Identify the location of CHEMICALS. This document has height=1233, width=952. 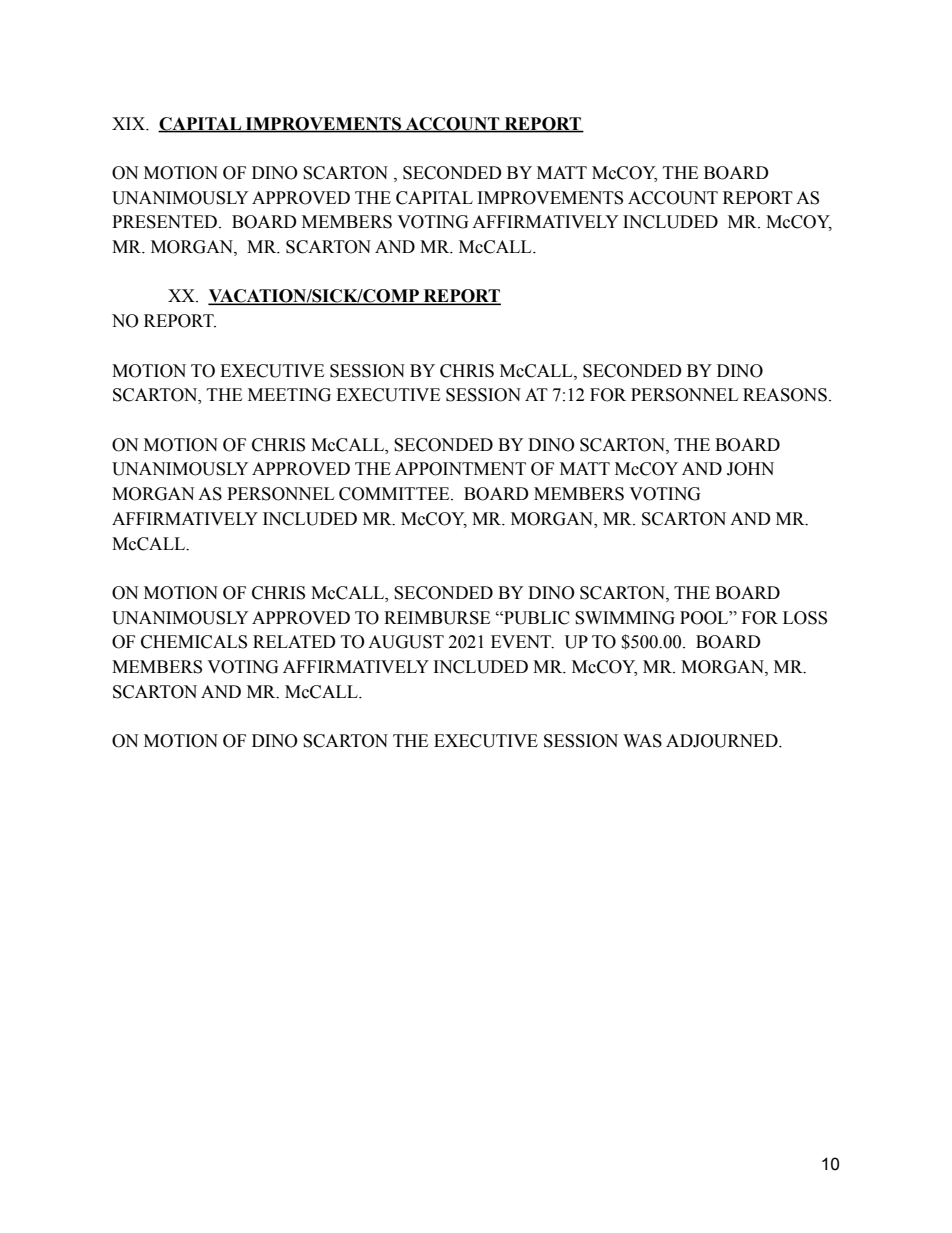
(194, 642).
